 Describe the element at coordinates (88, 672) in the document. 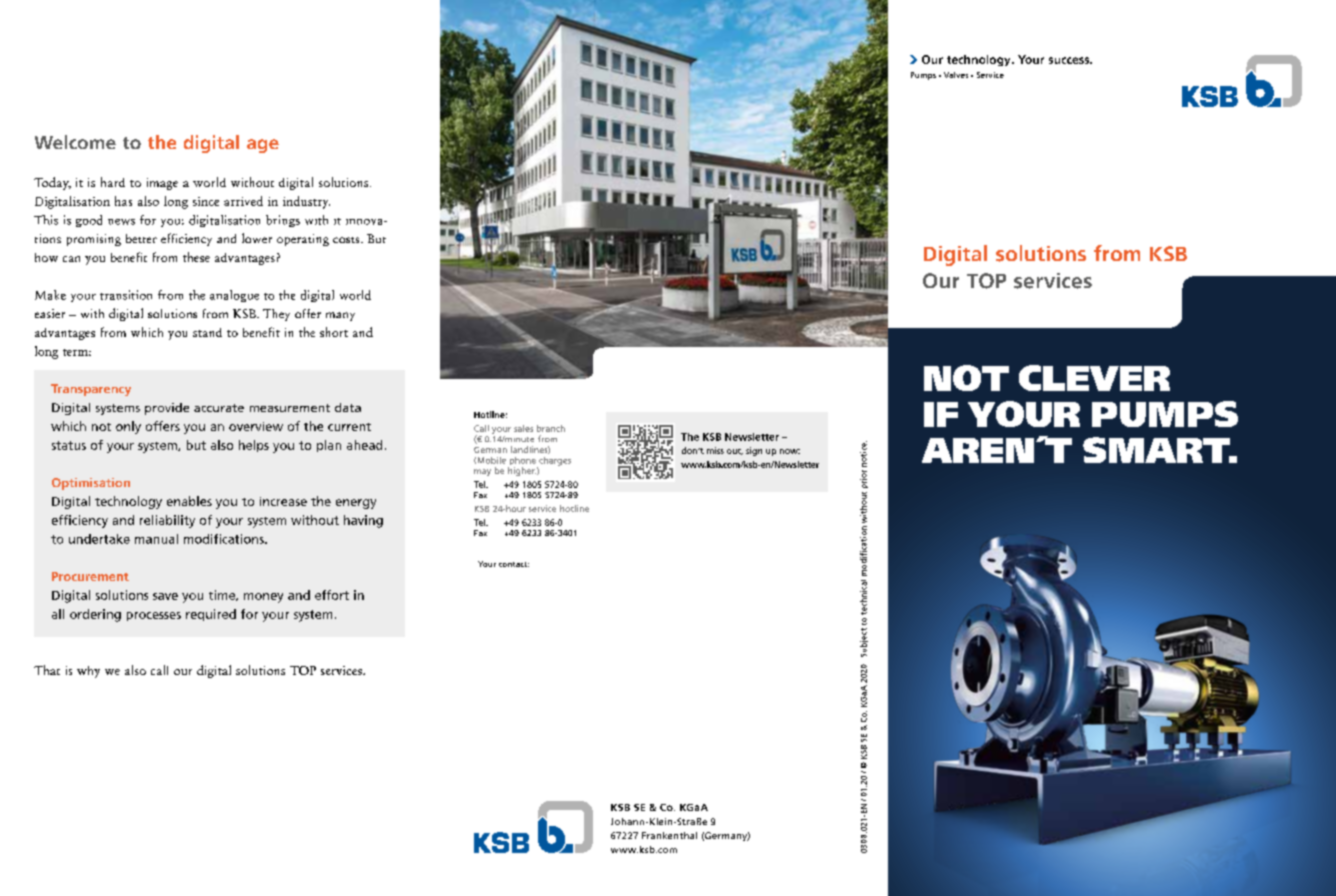

I see `why` at that location.
